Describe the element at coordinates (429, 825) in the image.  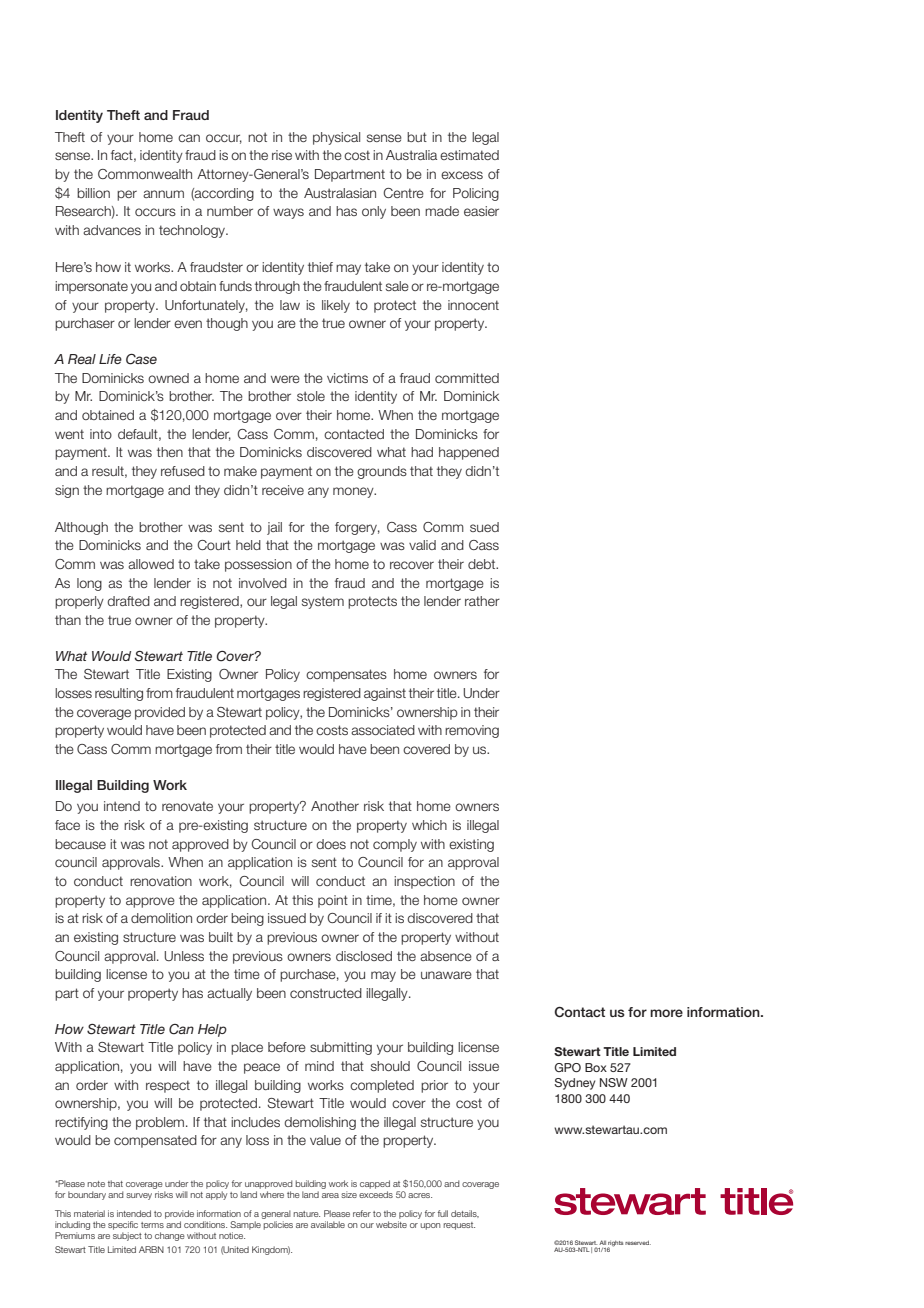
I see `which` at that location.
